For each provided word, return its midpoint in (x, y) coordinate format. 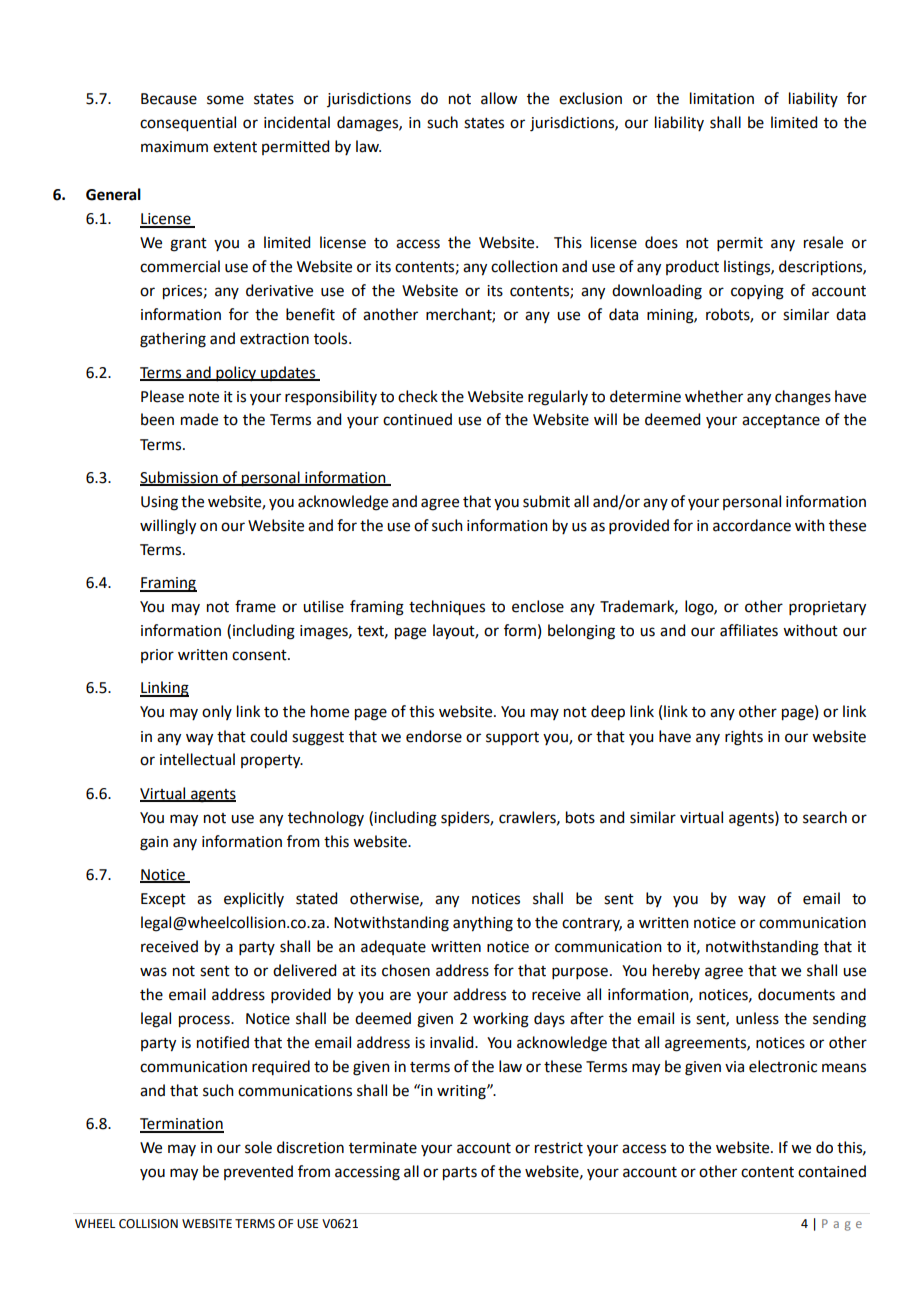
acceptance (781, 421)
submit (546, 501)
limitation (722, 98)
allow (499, 98)
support (512, 739)
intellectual (197, 759)
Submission (180, 478)
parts (460, 1174)
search (825, 817)
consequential (188, 124)
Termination (182, 1125)
